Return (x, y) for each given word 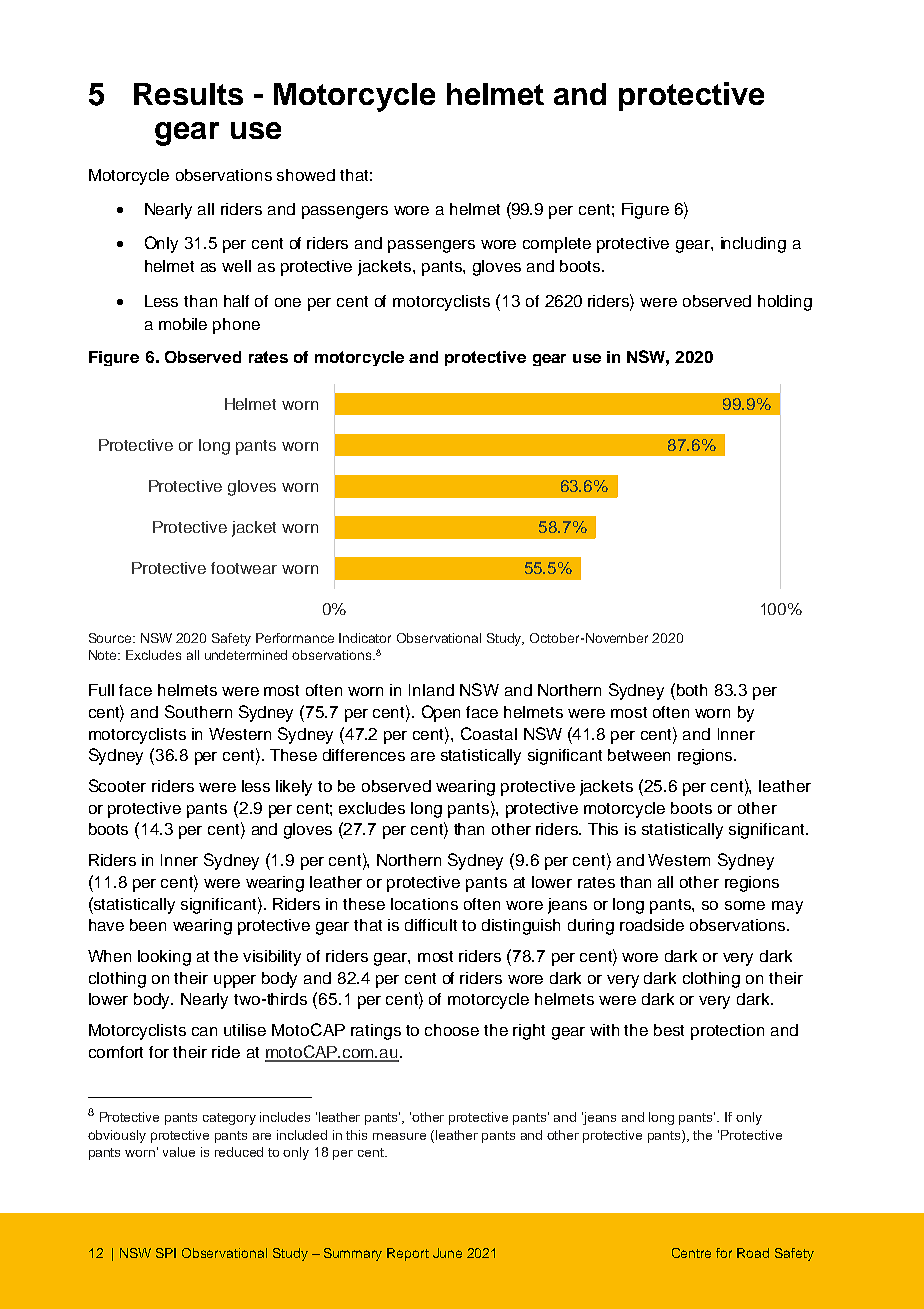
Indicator (365, 638)
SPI (166, 1253)
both (692, 690)
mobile (183, 324)
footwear (244, 568)
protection (727, 1032)
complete (557, 245)
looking (164, 958)
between (639, 755)
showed (306, 175)
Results (188, 94)
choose (452, 1030)
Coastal (489, 733)
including (753, 245)
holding (785, 303)
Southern (198, 711)
